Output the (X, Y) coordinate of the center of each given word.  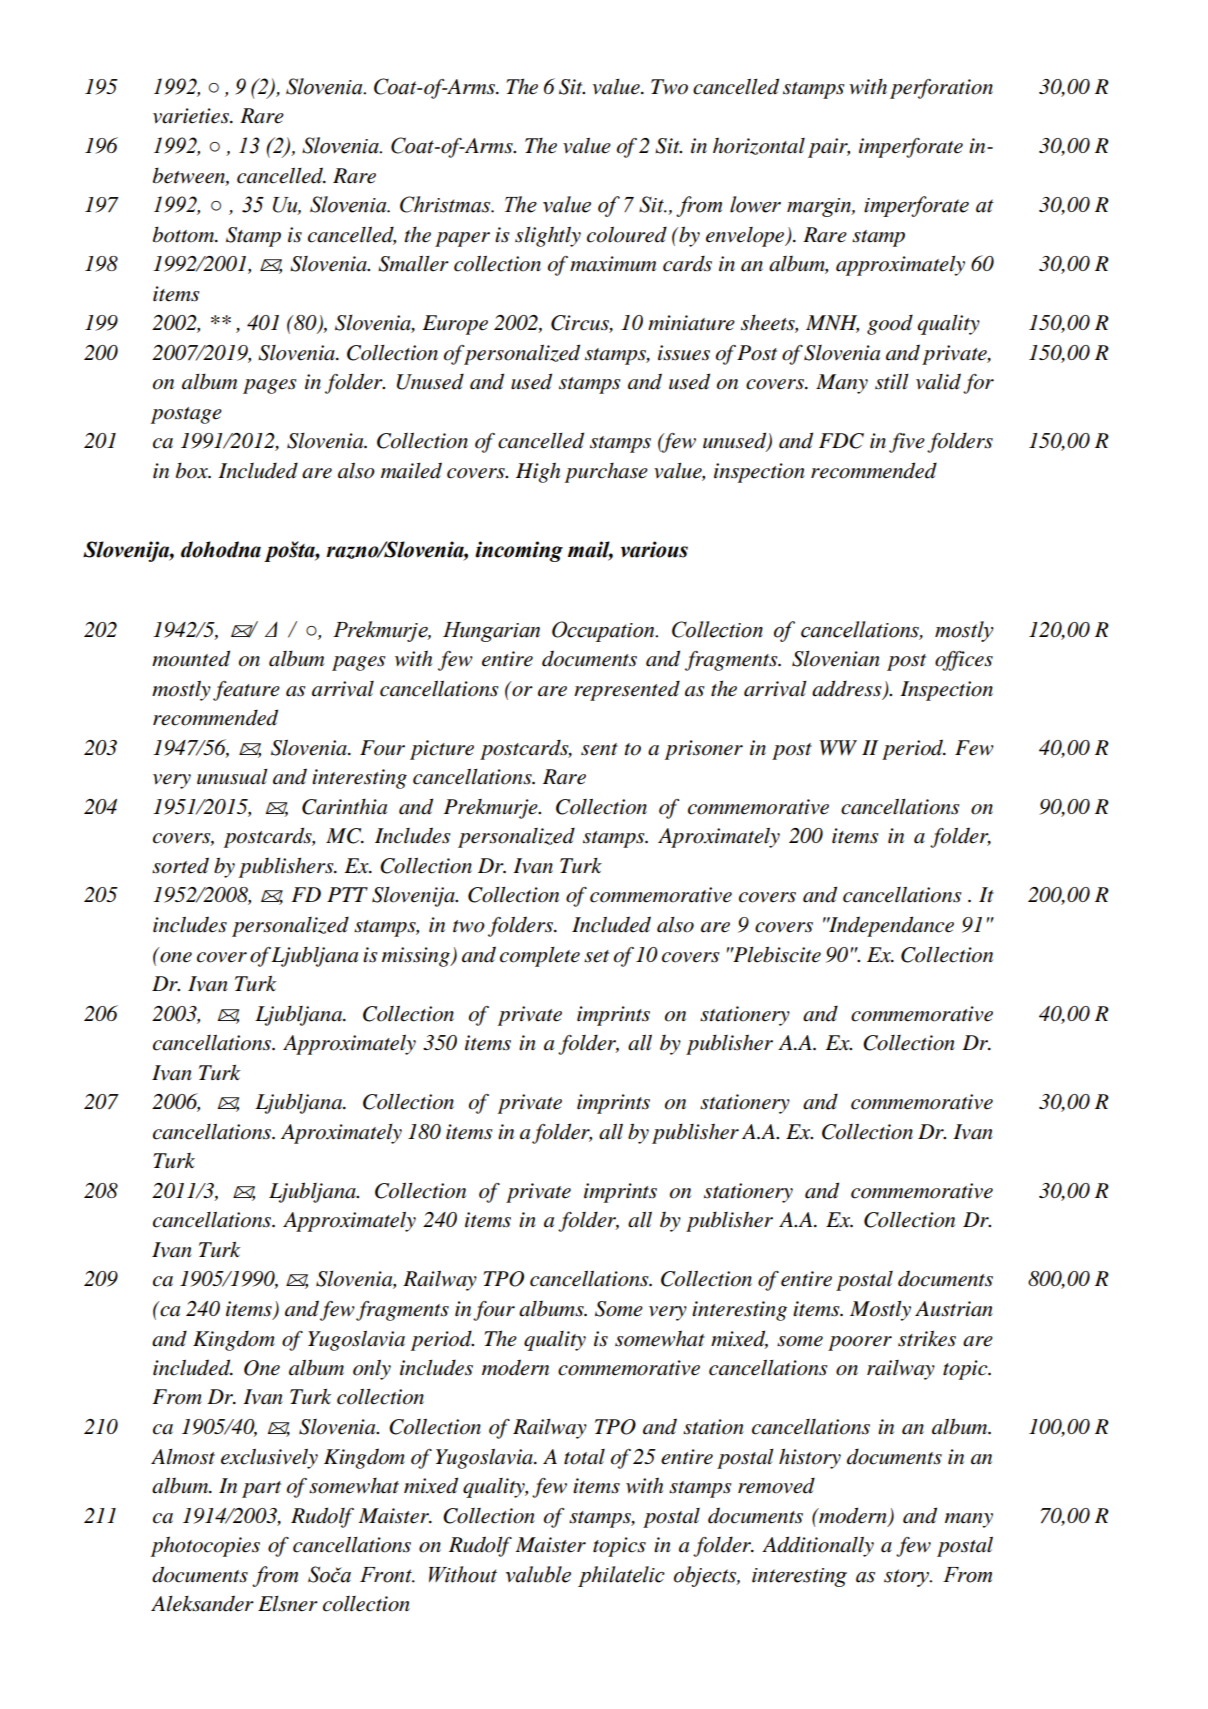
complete (540, 957)
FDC (841, 441)
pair (829, 148)
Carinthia (344, 807)
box (193, 470)
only (372, 1369)
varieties (192, 116)
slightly (548, 236)
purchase (606, 473)
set (596, 956)
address (848, 689)
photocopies (205, 1546)
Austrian (954, 1309)
